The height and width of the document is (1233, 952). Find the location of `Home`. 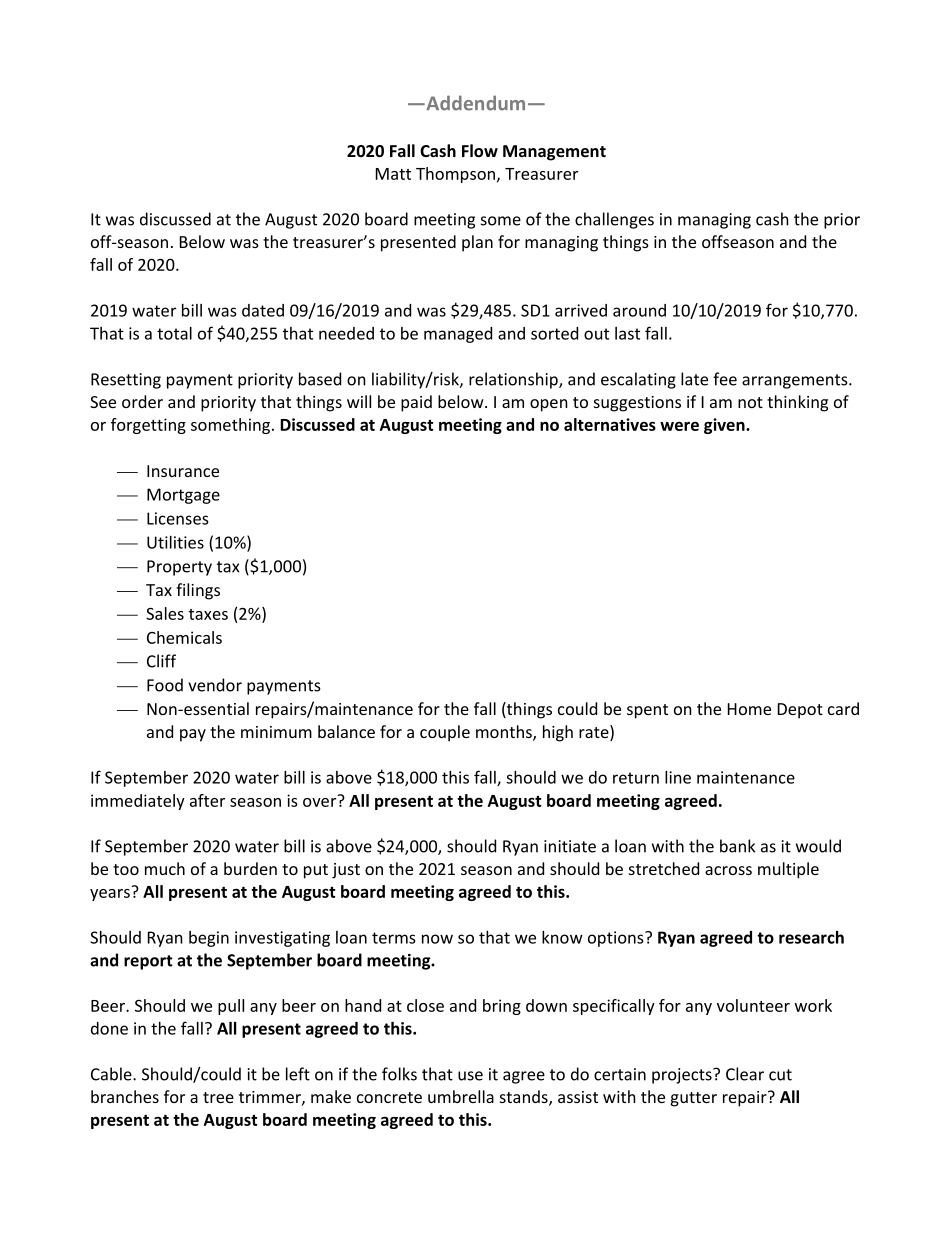

Home is located at coordinates (749, 709).
